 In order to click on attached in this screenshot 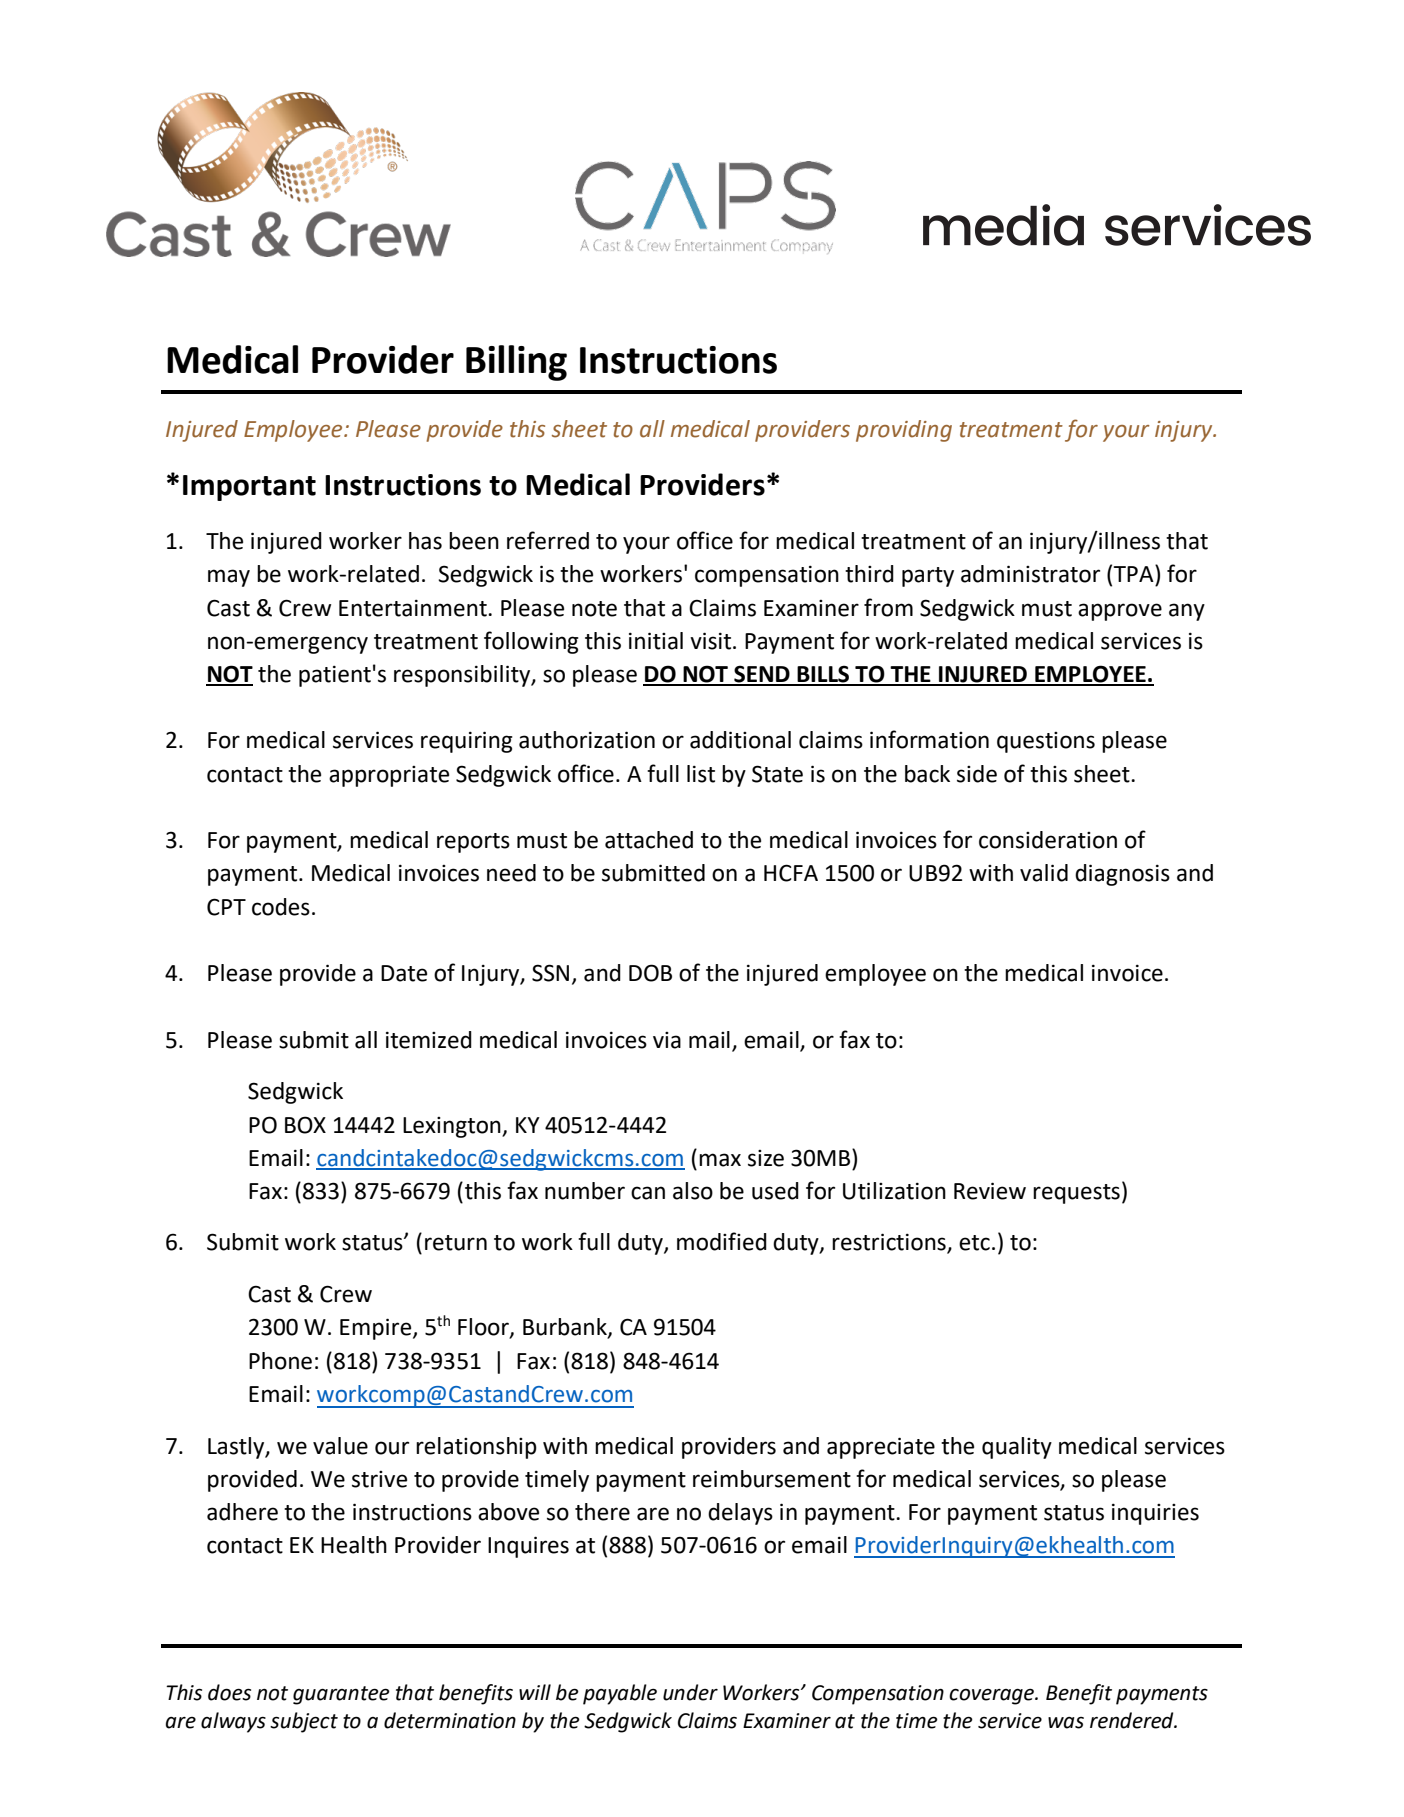, I will do `click(649, 840)`.
